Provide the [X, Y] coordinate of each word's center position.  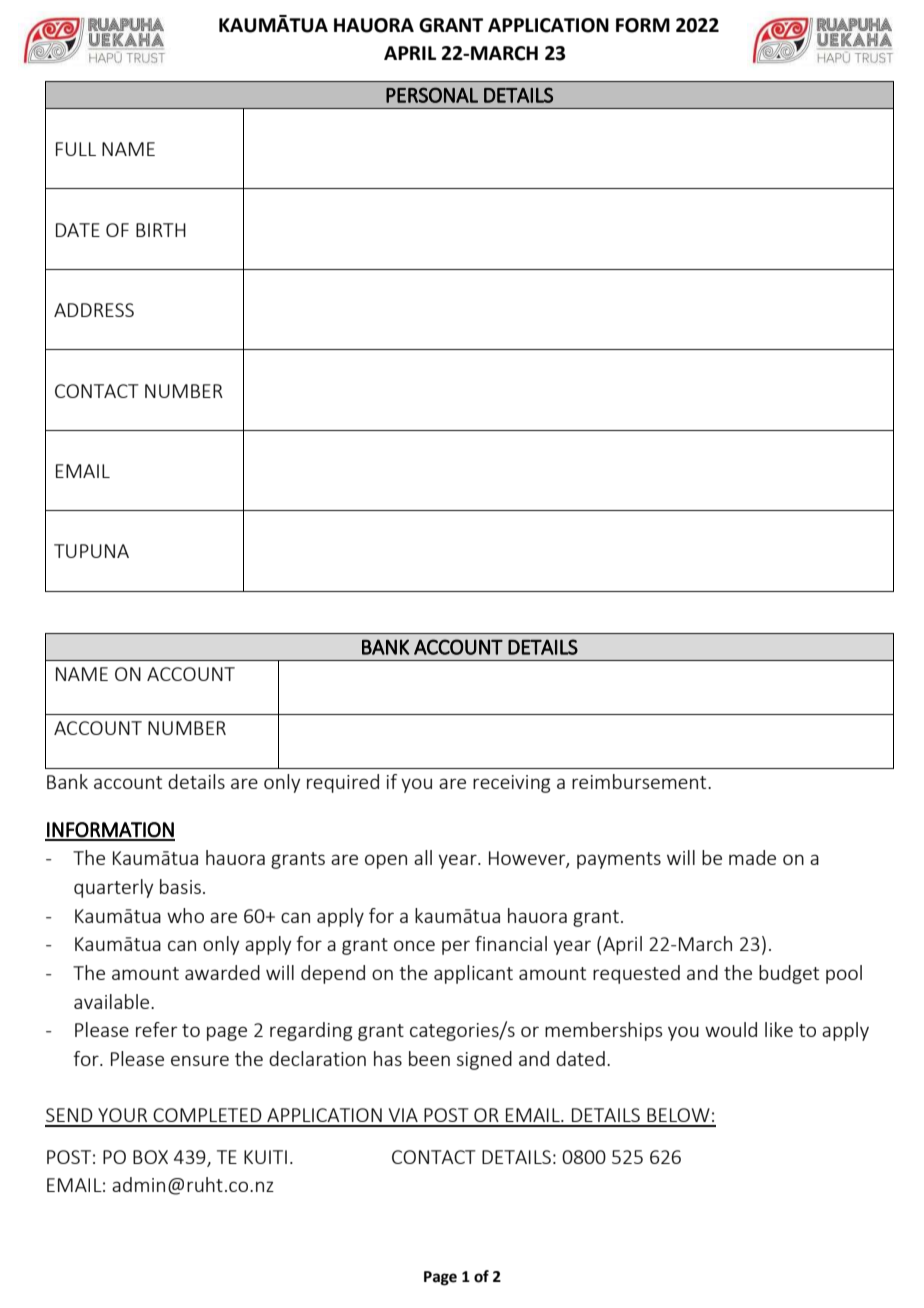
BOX [150, 1157]
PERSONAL [432, 95]
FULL [76, 149]
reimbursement [640, 781]
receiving [511, 784]
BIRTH [161, 230]
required [343, 783]
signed [484, 1060]
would [731, 1029]
